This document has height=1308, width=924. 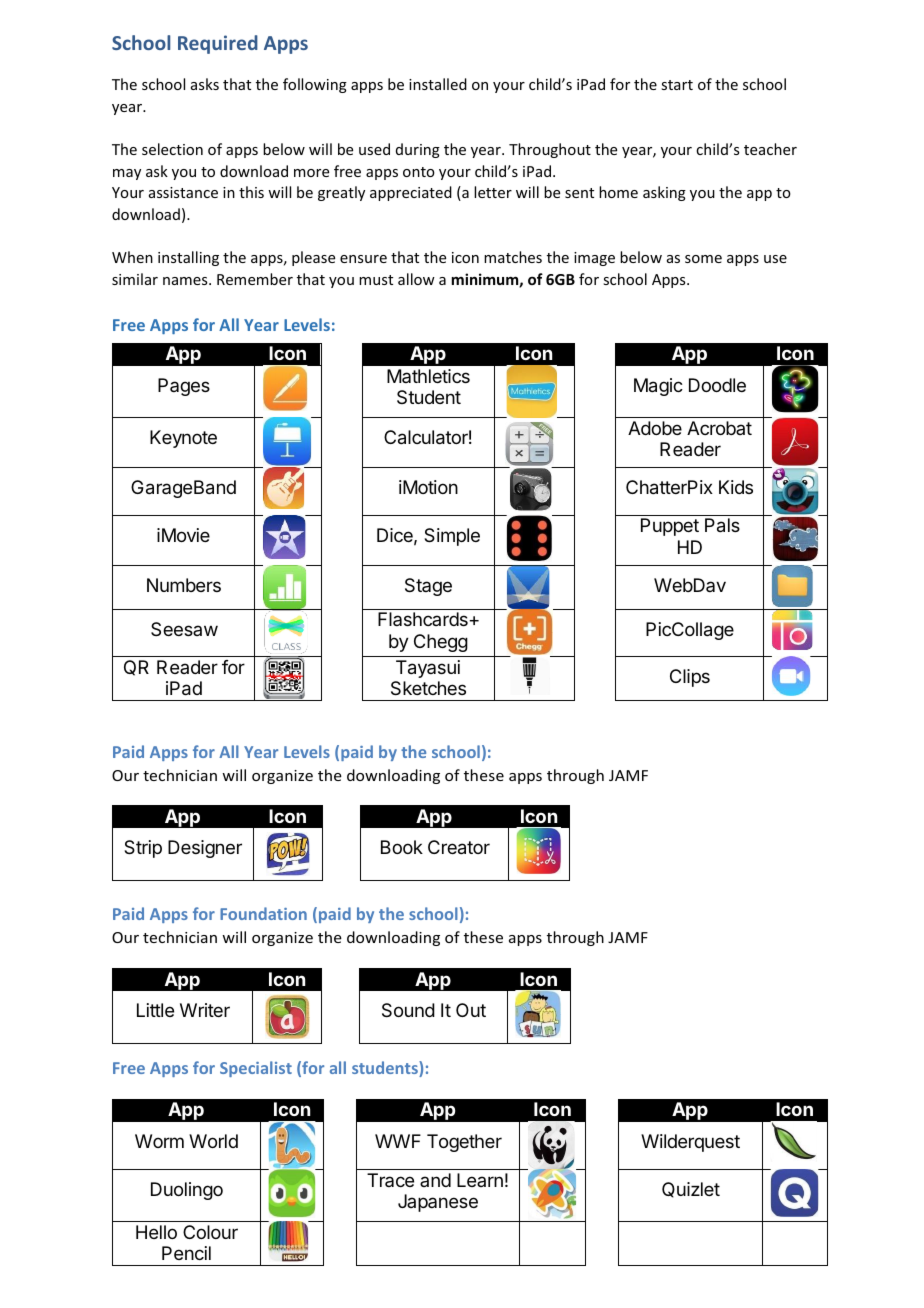 What do you see at coordinates (416, 279) in the document?
I see `allow` at bounding box center [416, 279].
